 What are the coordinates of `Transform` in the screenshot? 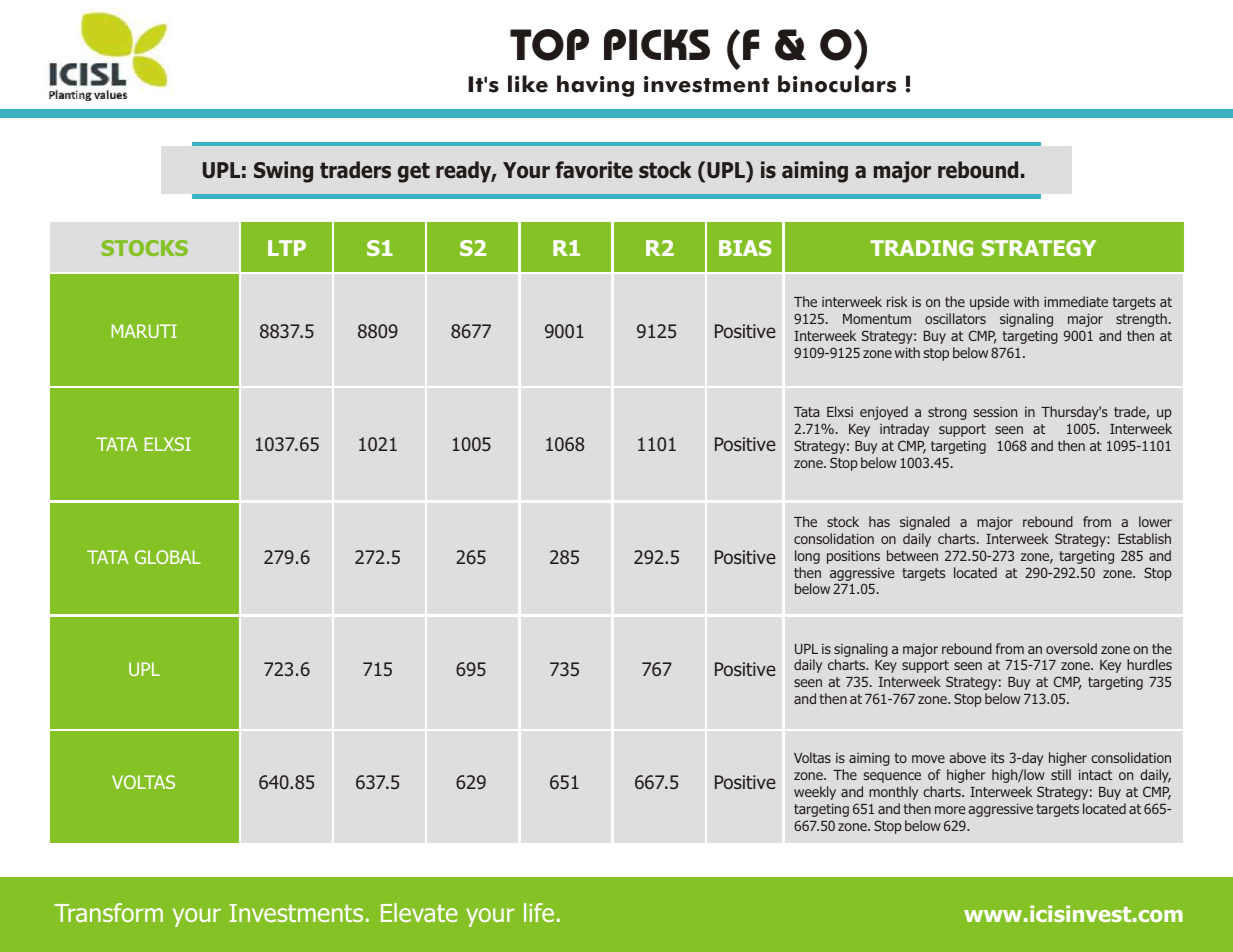 It's located at (108, 912).
